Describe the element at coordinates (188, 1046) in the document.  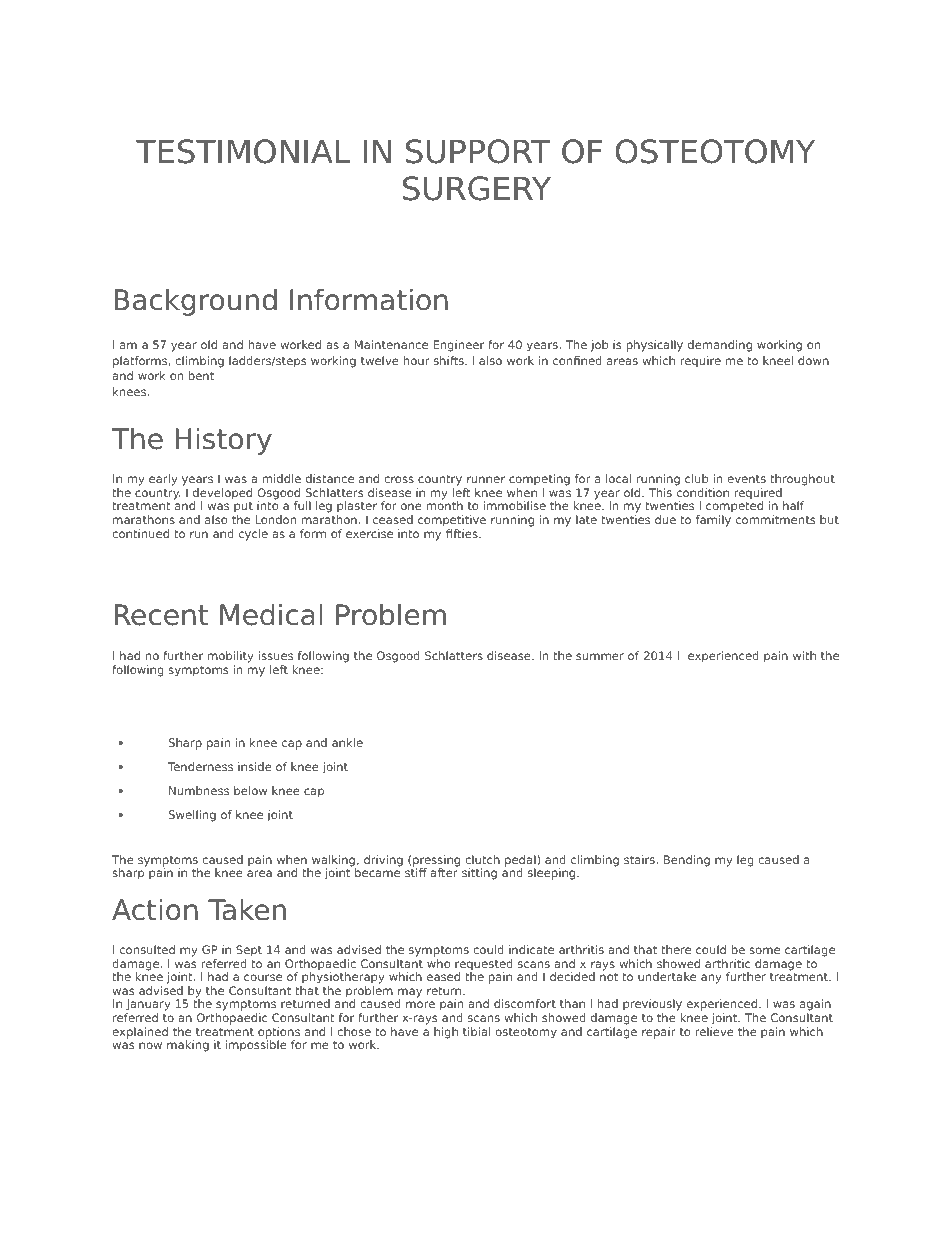
I see `making` at that location.
